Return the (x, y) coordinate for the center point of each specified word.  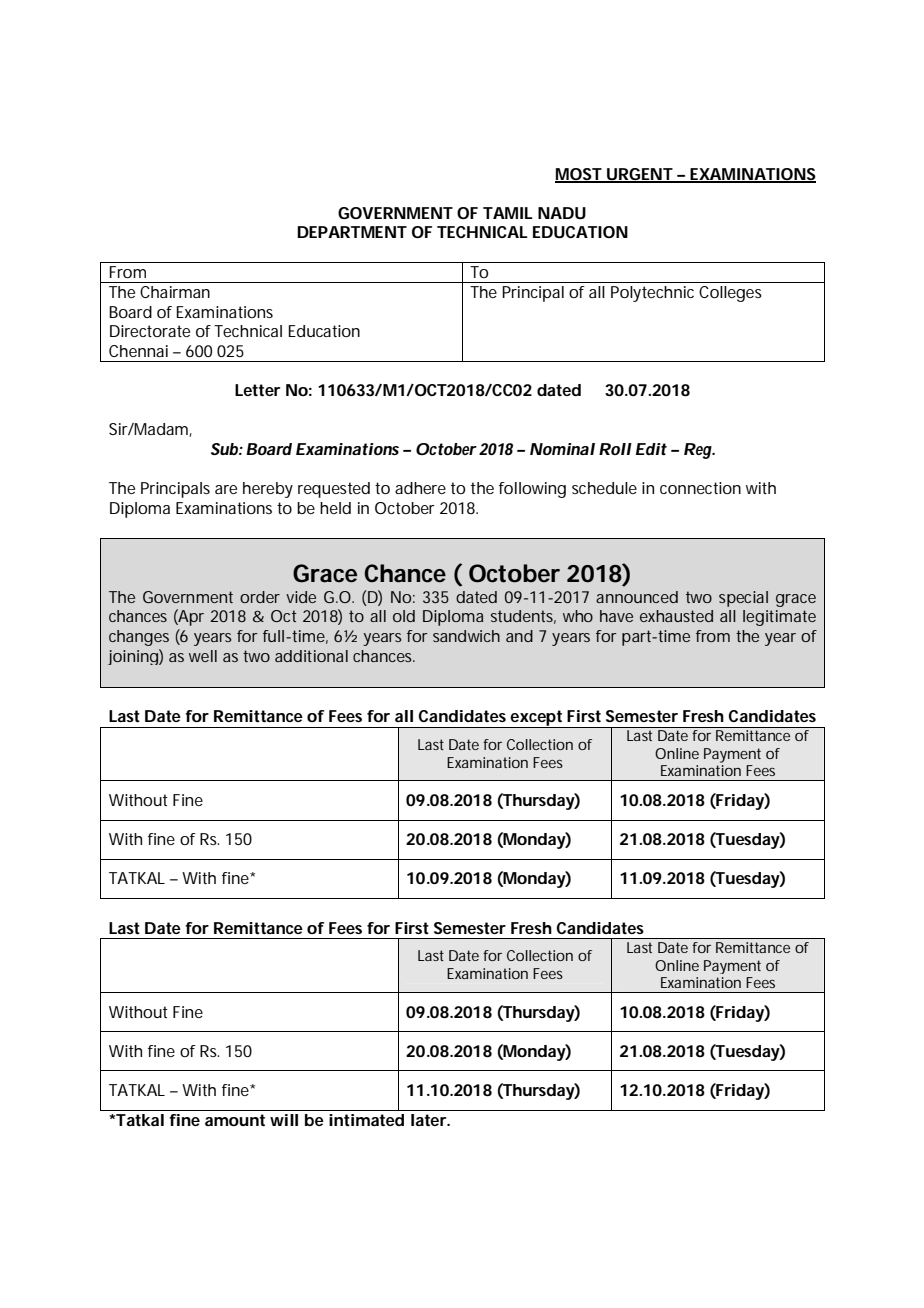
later (430, 1120)
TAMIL (508, 213)
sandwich (466, 636)
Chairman (175, 292)
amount (235, 1120)
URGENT (639, 175)
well (203, 656)
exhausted (676, 616)
